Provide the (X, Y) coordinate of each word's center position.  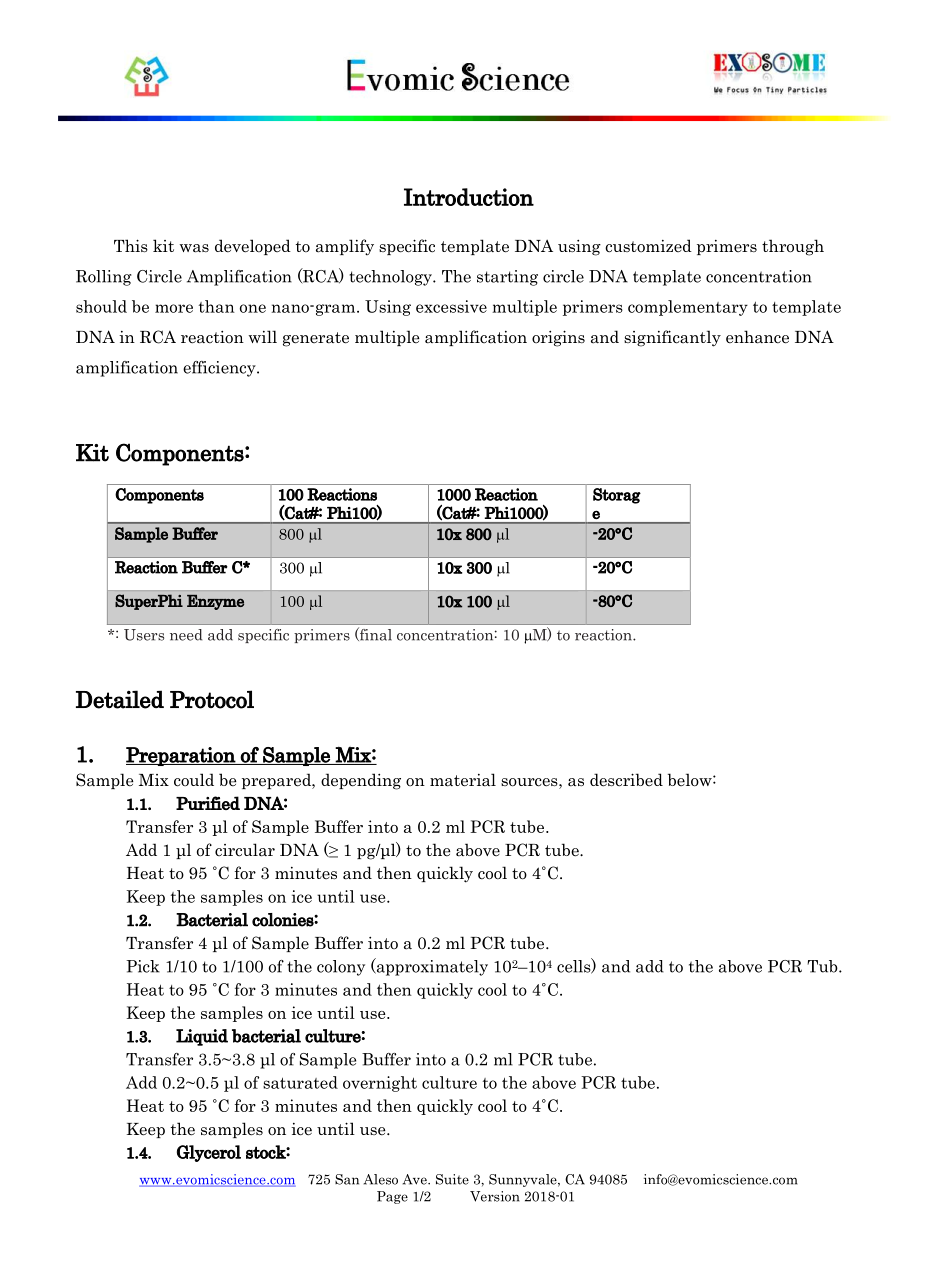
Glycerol (209, 1153)
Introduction (469, 197)
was (194, 248)
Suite (452, 1179)
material (463, 780)
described (626, 780)
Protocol (212, 699)
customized (648, 246)
